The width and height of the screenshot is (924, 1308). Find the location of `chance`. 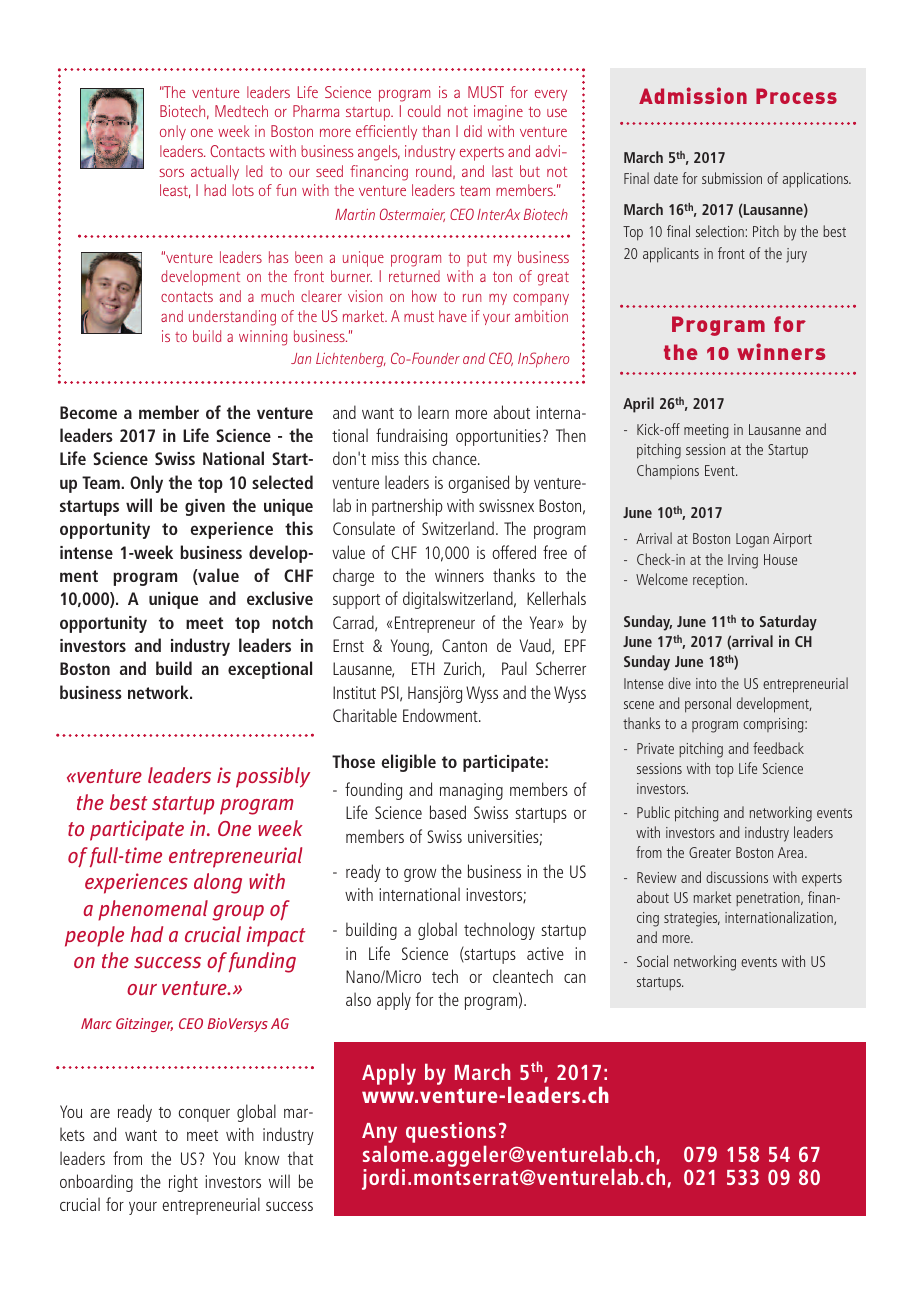

chance is located at coordinates (455, 458).
